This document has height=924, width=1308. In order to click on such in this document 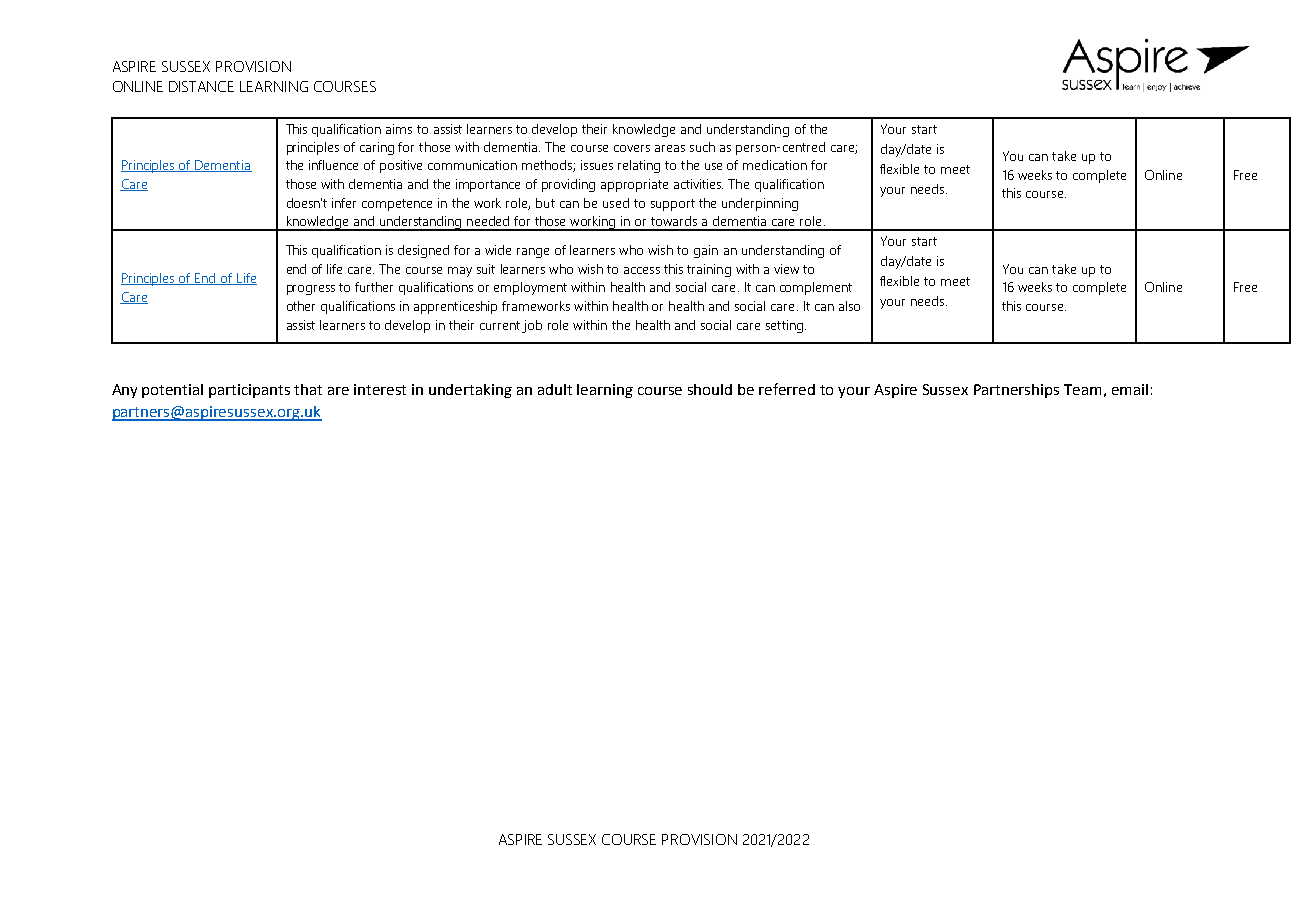, I will do `click(702, 147)`.
